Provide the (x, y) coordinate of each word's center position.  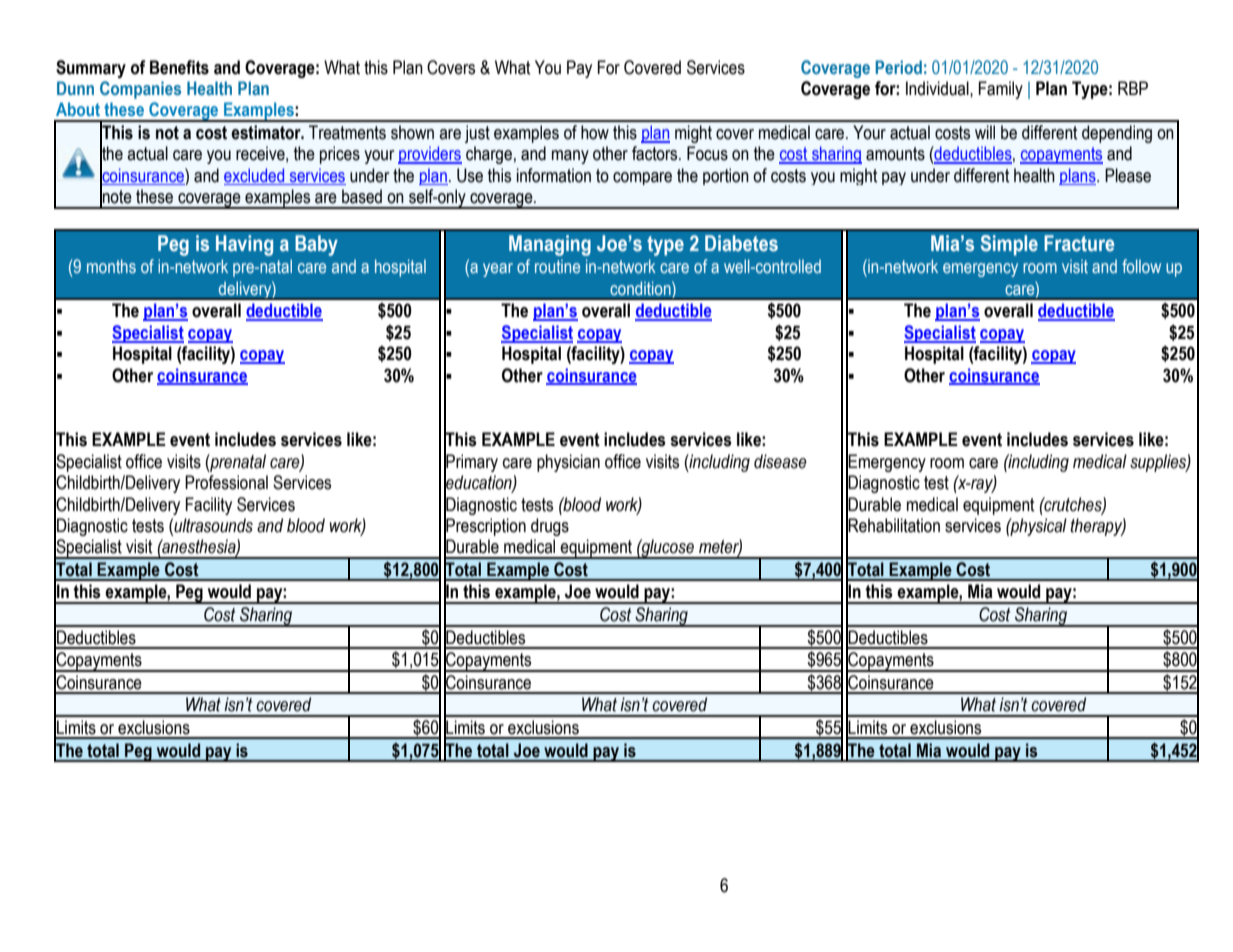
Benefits (179, 67)
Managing (550, 245)
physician (568, 463)
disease (780, 461)
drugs (550, 527)
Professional (226, 482)
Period (899, 67)
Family (1001, 90)
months (111, 266)
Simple (1009, 245)
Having (244, 245)
